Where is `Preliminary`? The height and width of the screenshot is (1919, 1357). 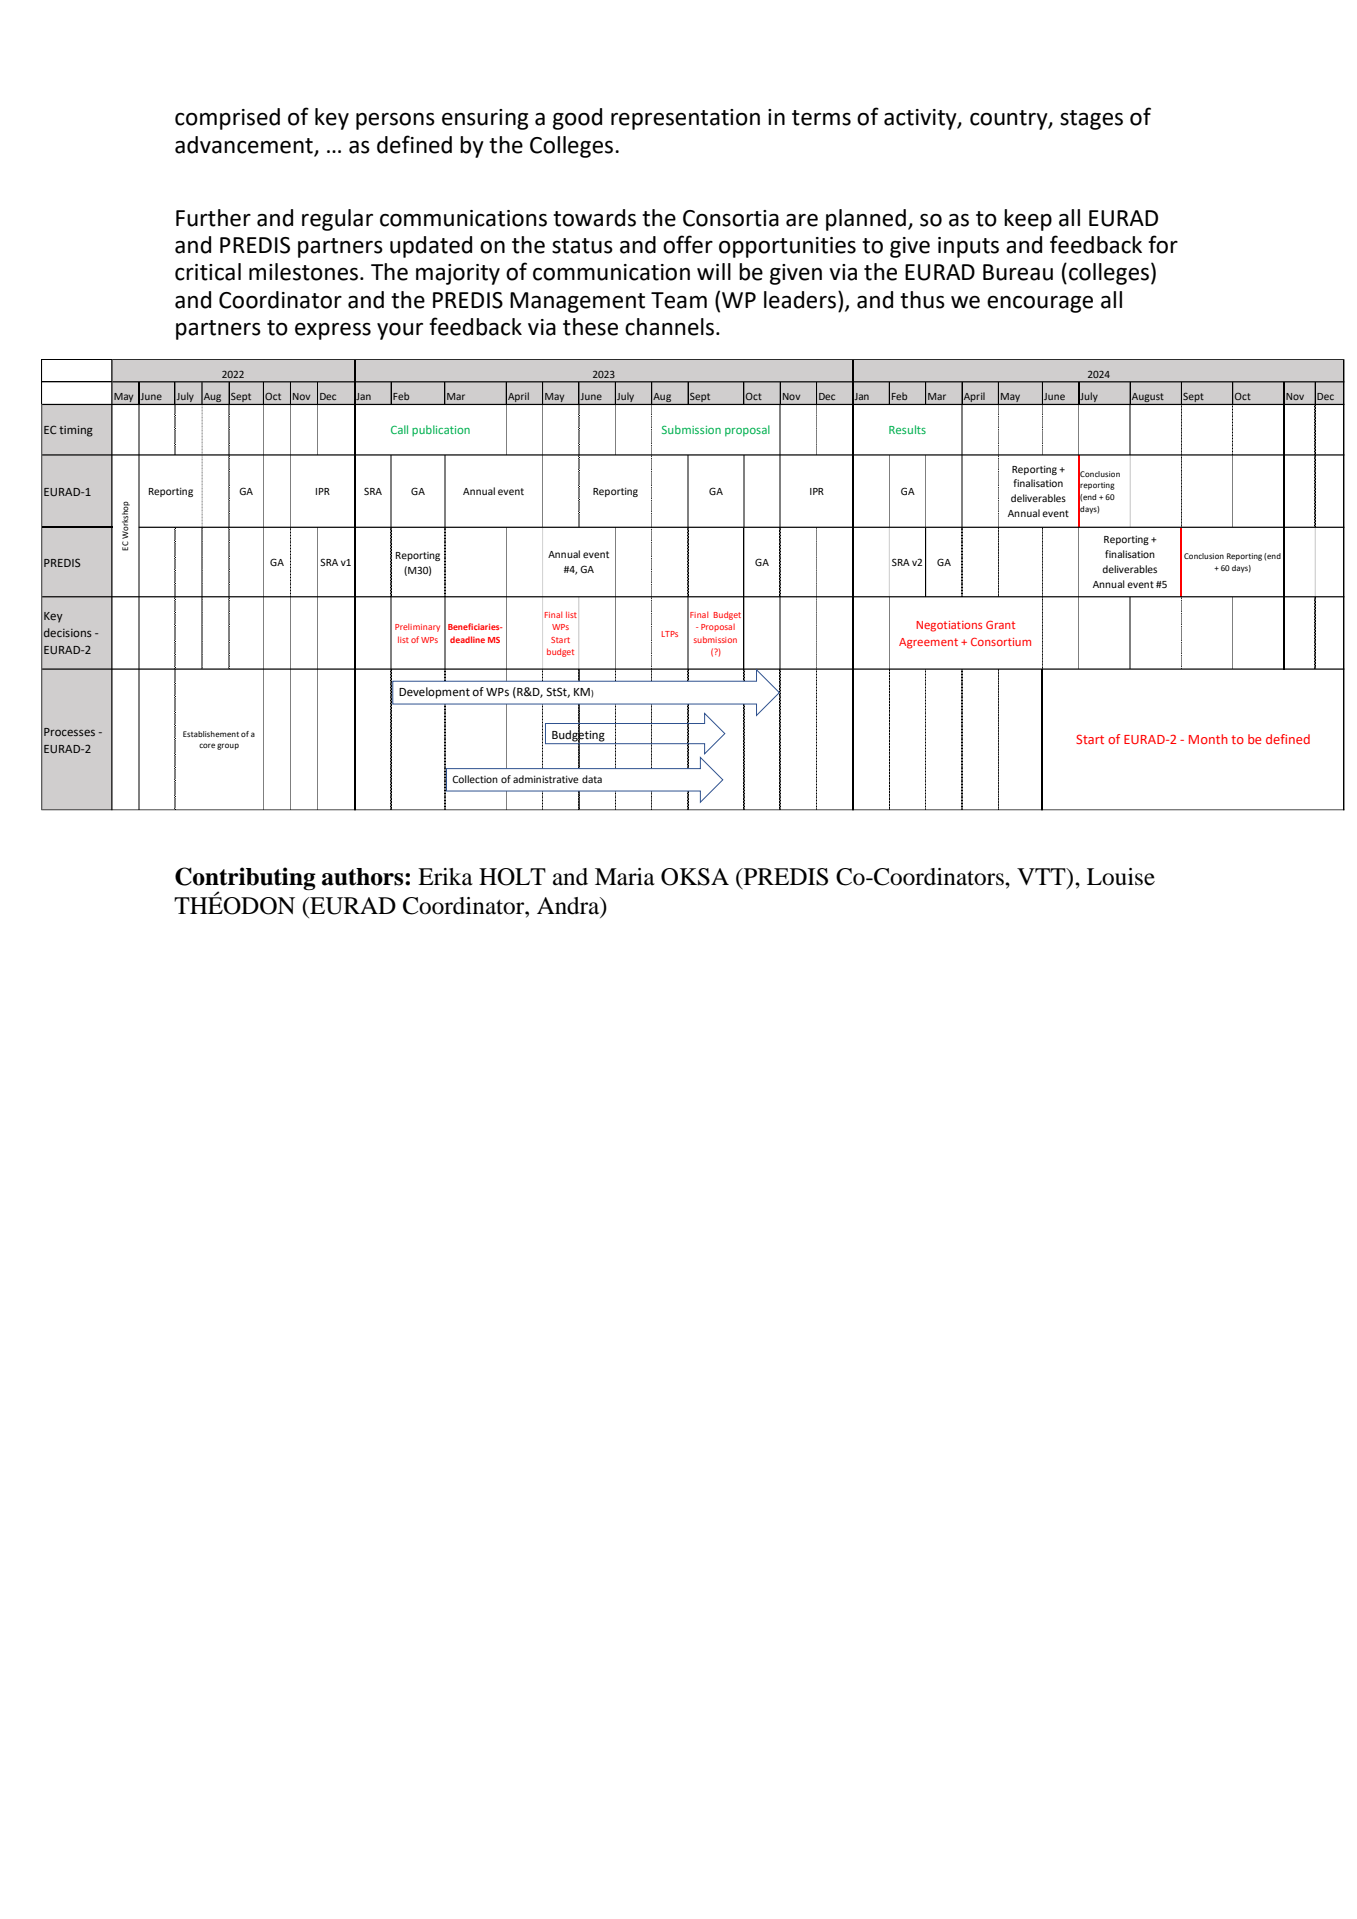 Preliminary is located at coordinates (417, 627).
